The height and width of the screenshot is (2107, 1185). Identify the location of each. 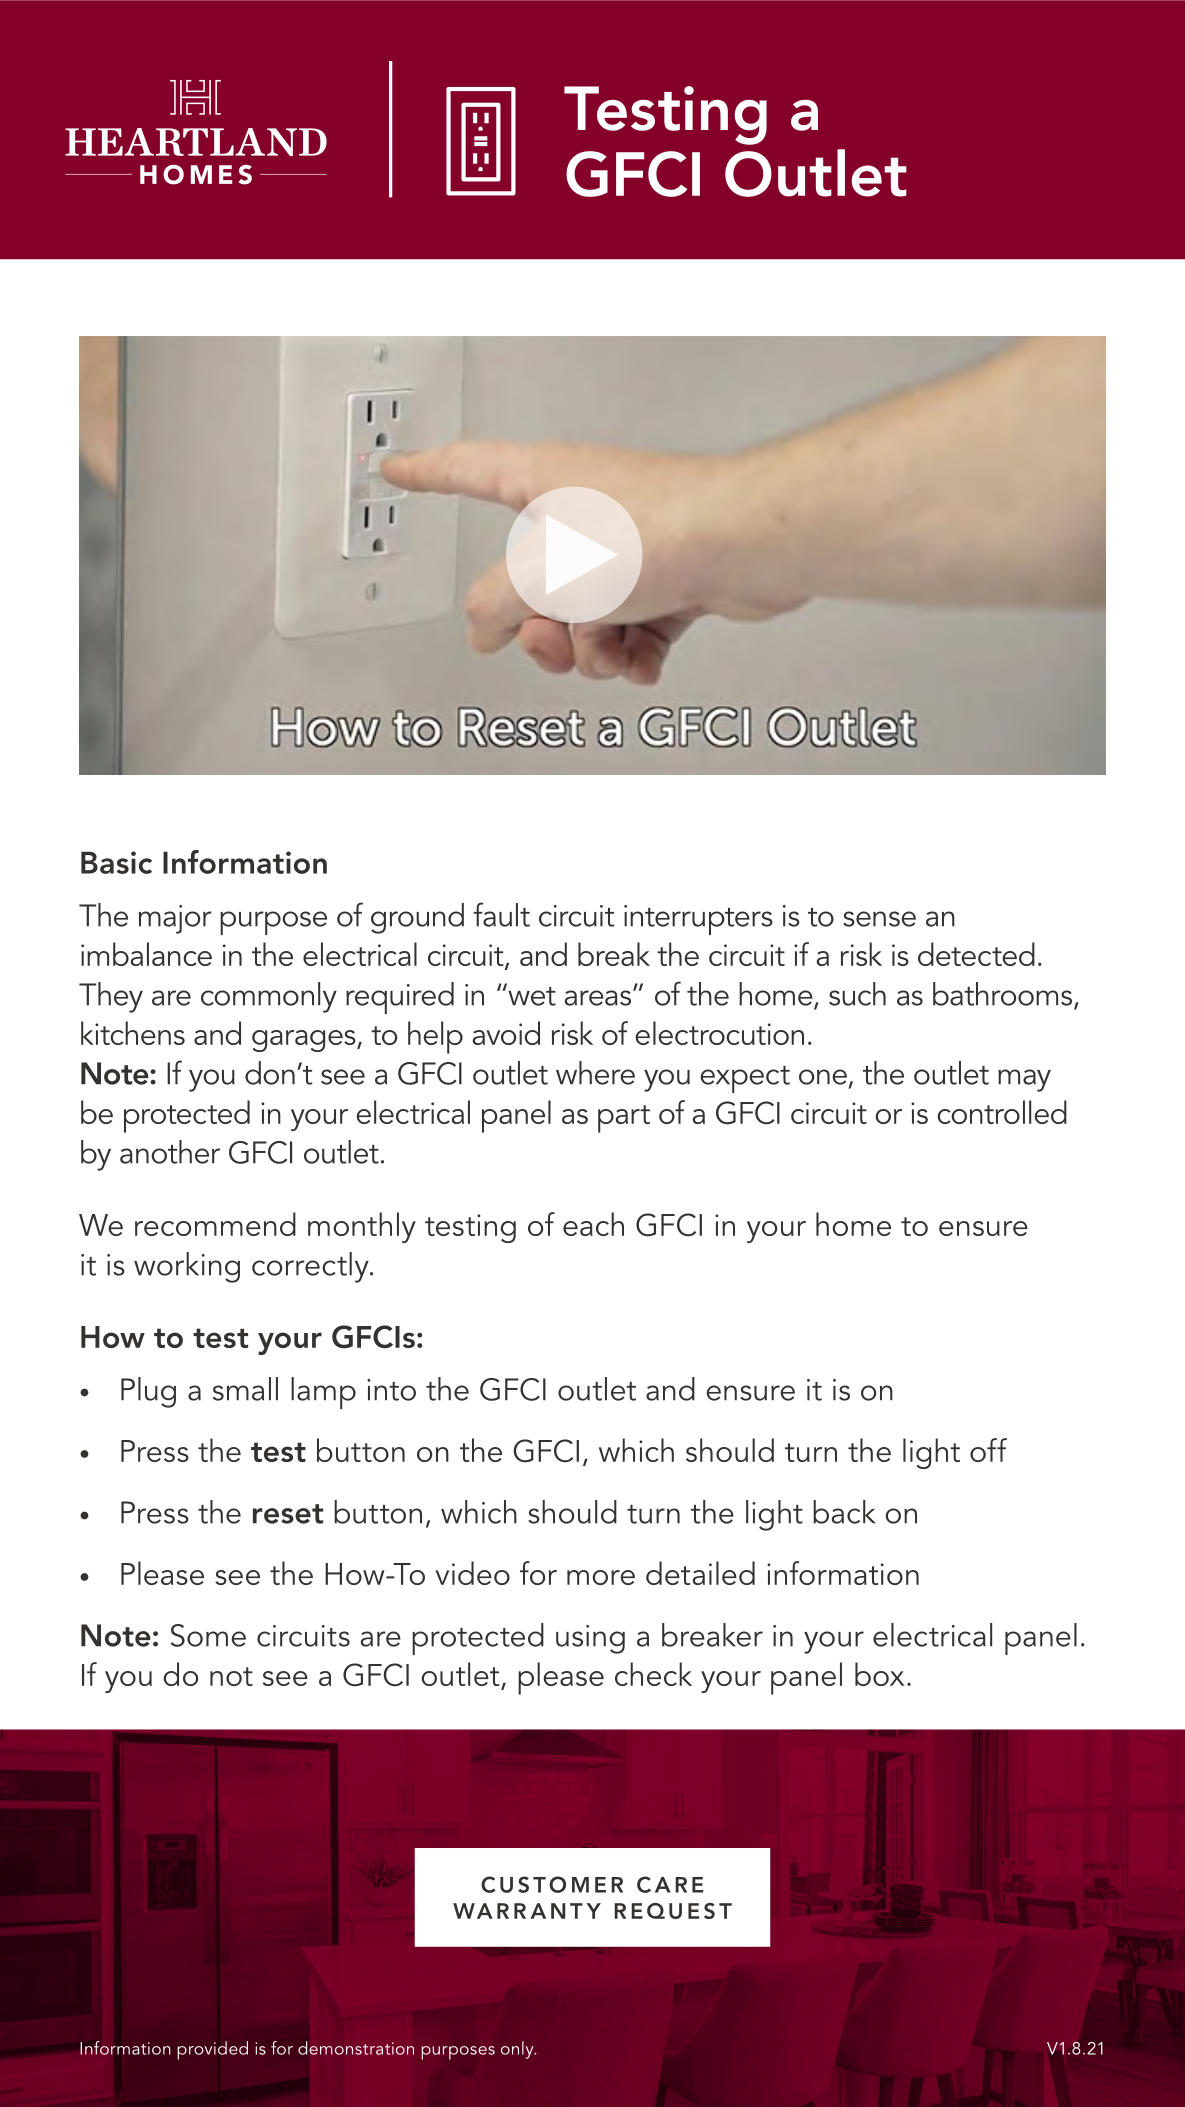
(593, 1224).
